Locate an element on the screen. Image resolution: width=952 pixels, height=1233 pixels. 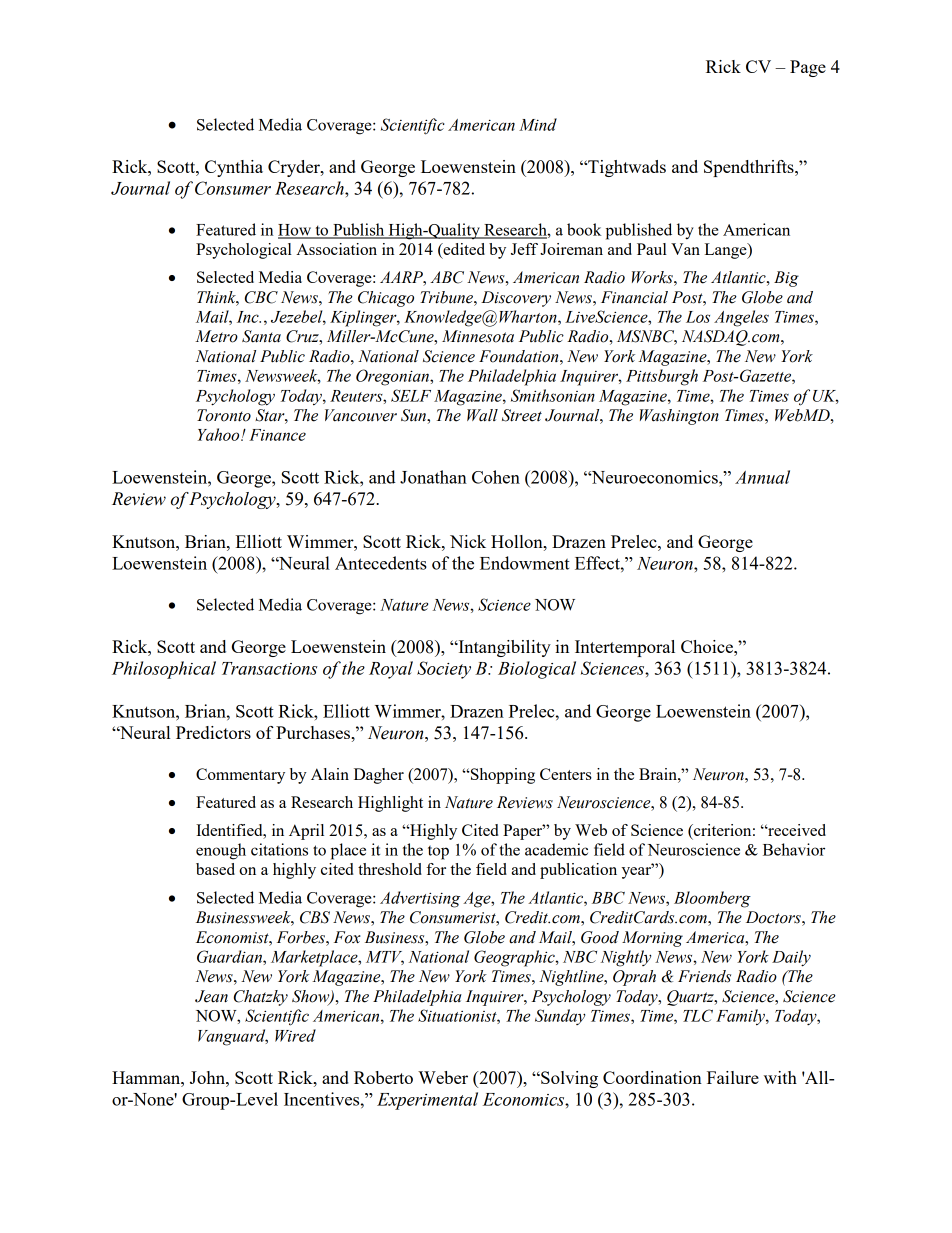
Page is located at coordinates (808, 68).
